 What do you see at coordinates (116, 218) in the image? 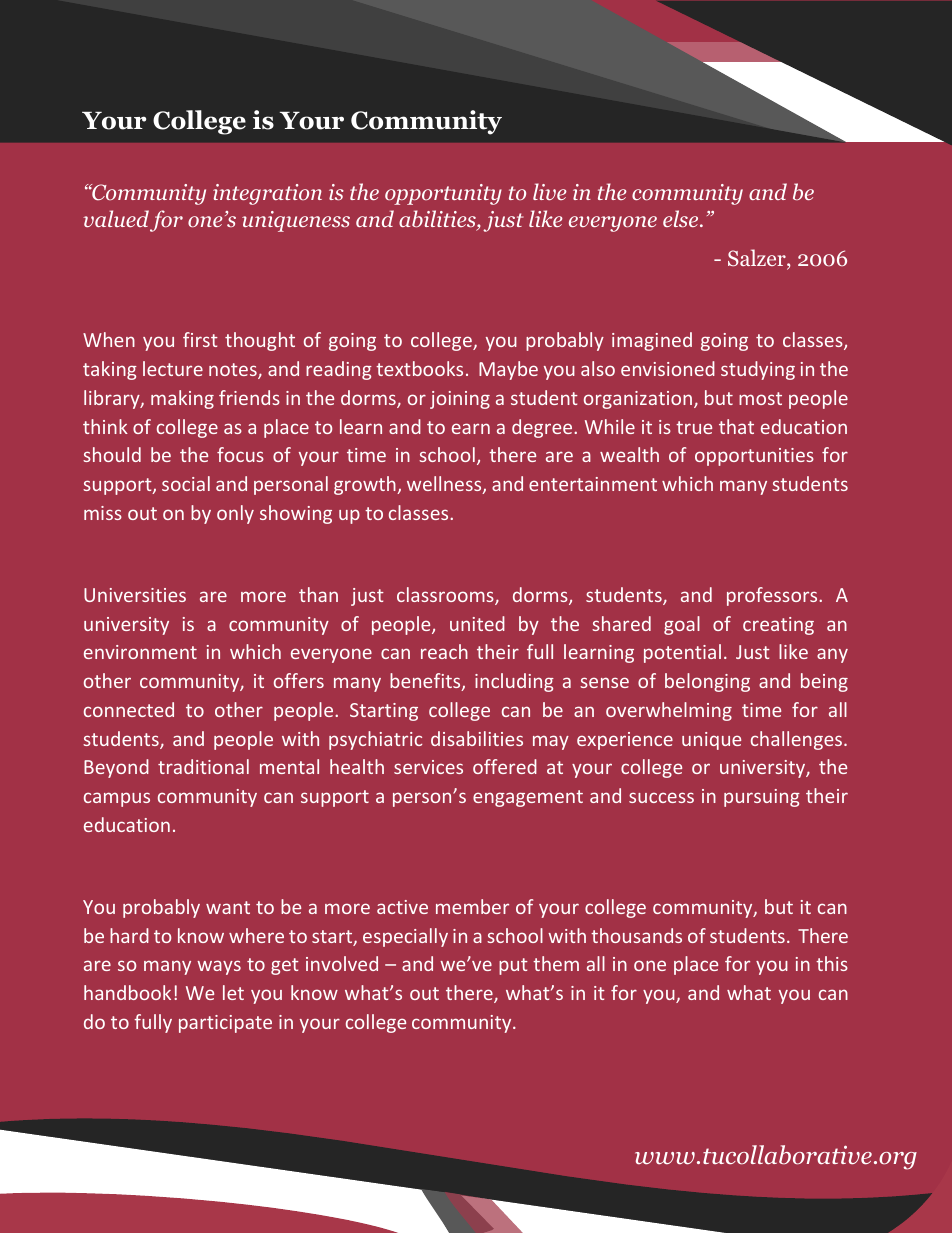
I see `valued` at bounding box center [116, 218].
